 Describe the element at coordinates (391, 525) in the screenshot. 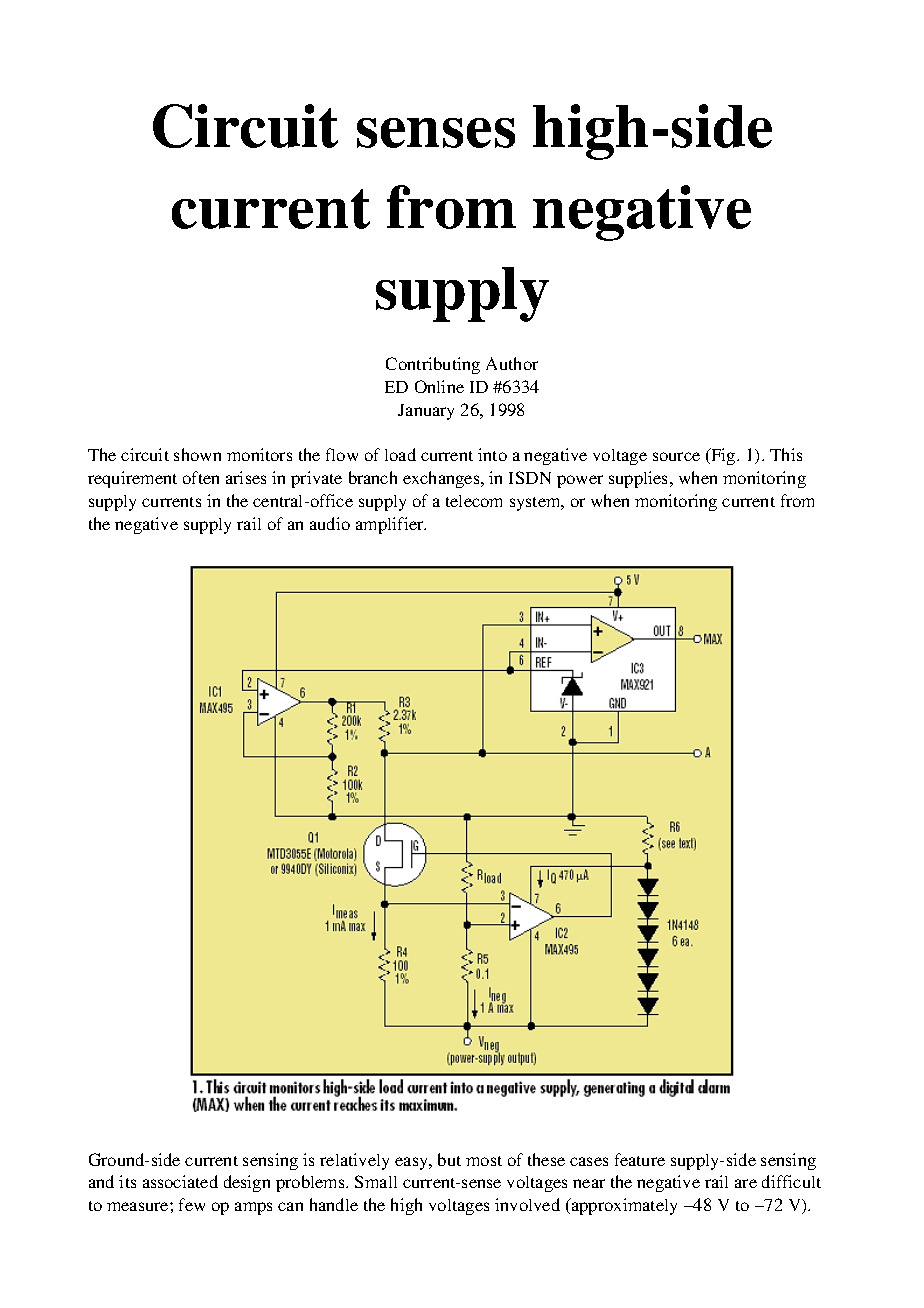

I see `amplifier` at that location.
